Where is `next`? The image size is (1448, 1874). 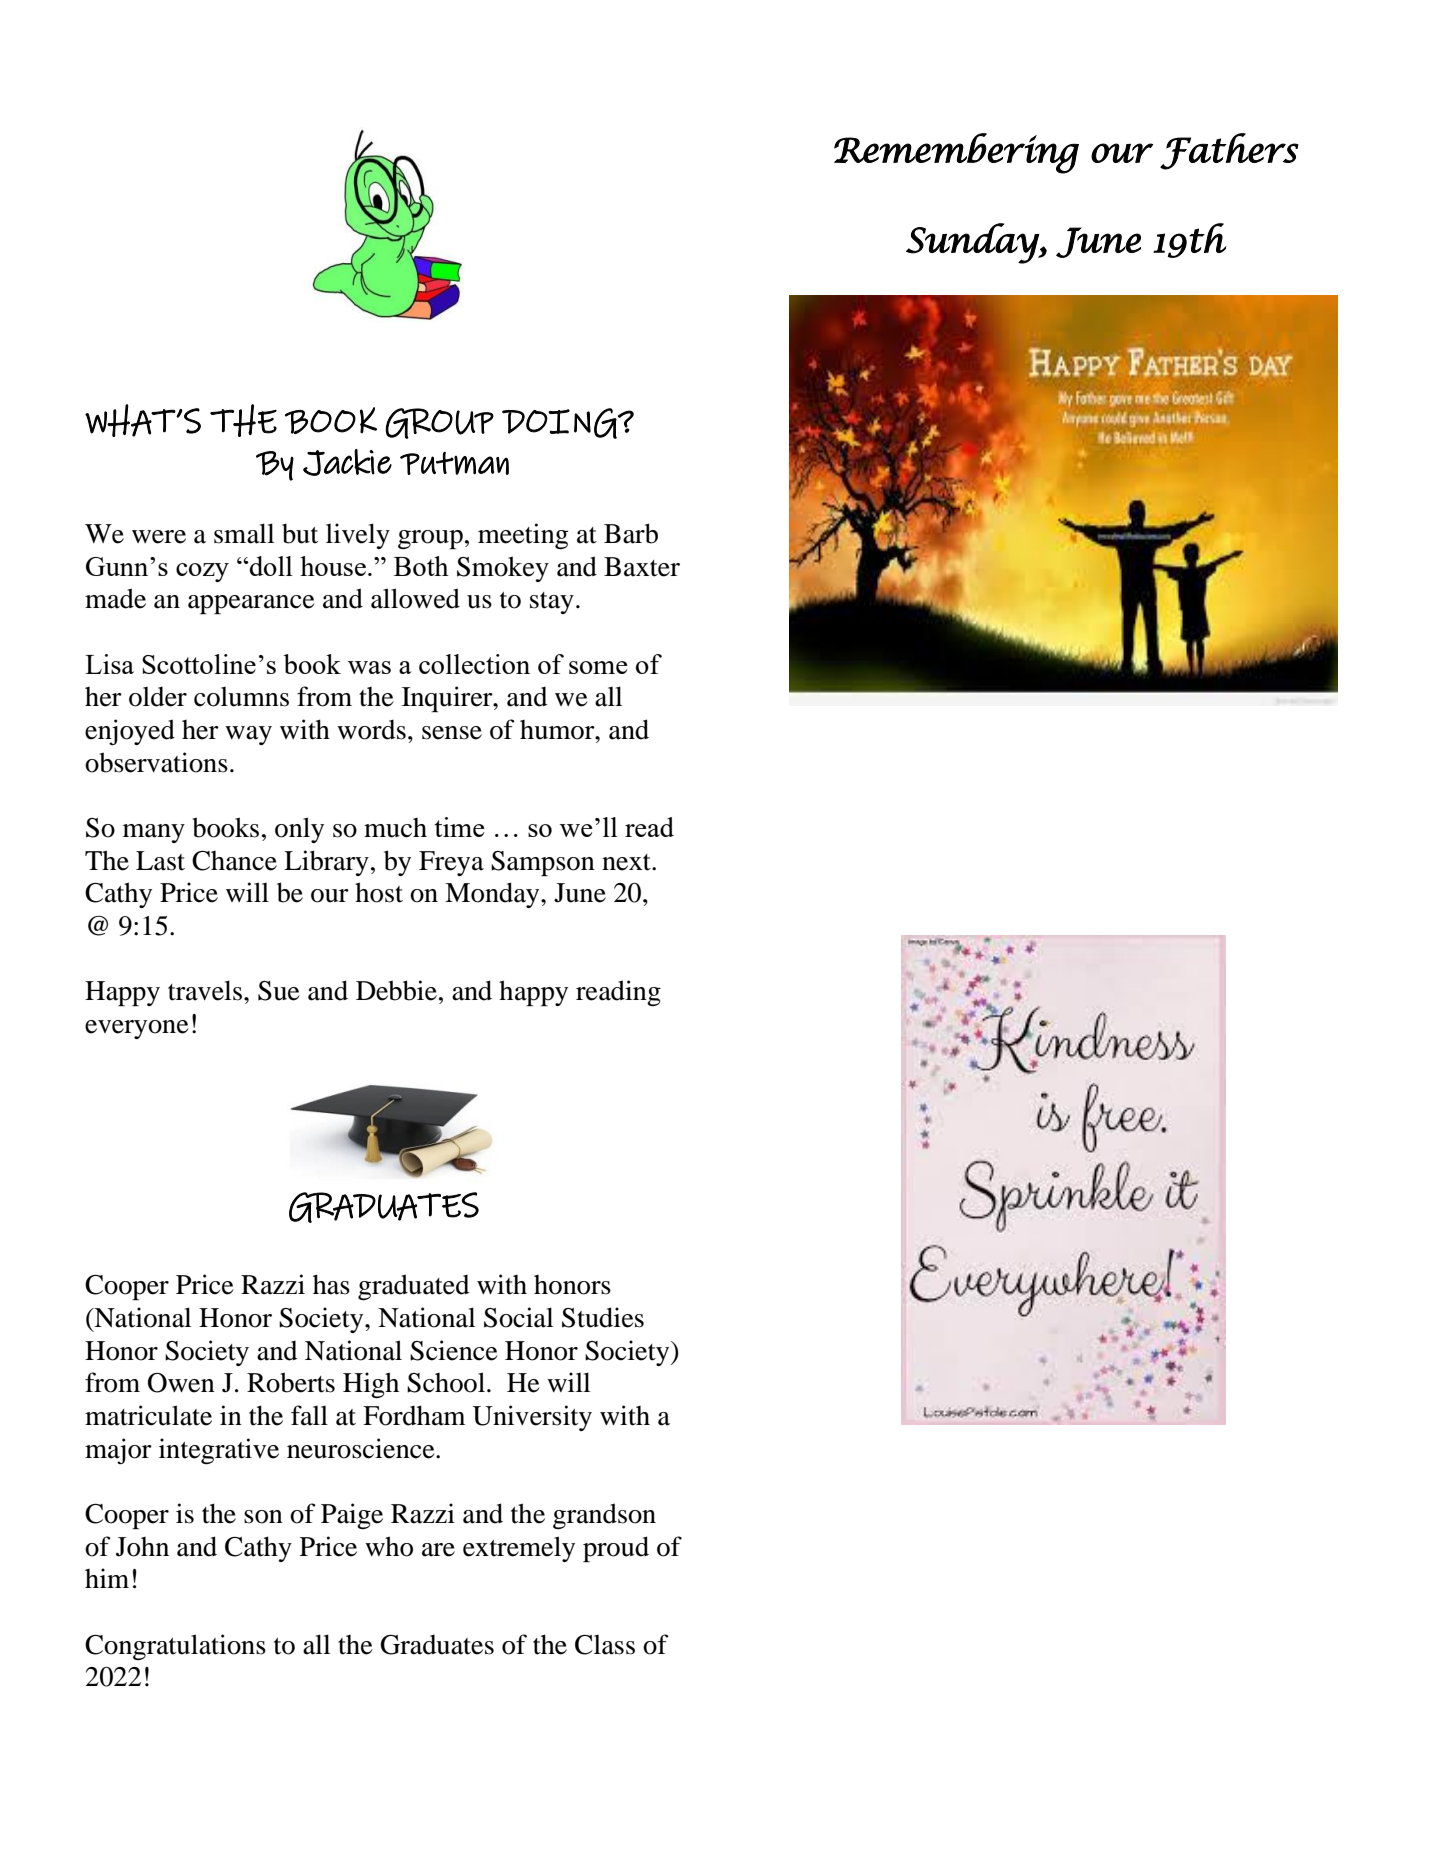
next is located at coordinates (627, 862).
